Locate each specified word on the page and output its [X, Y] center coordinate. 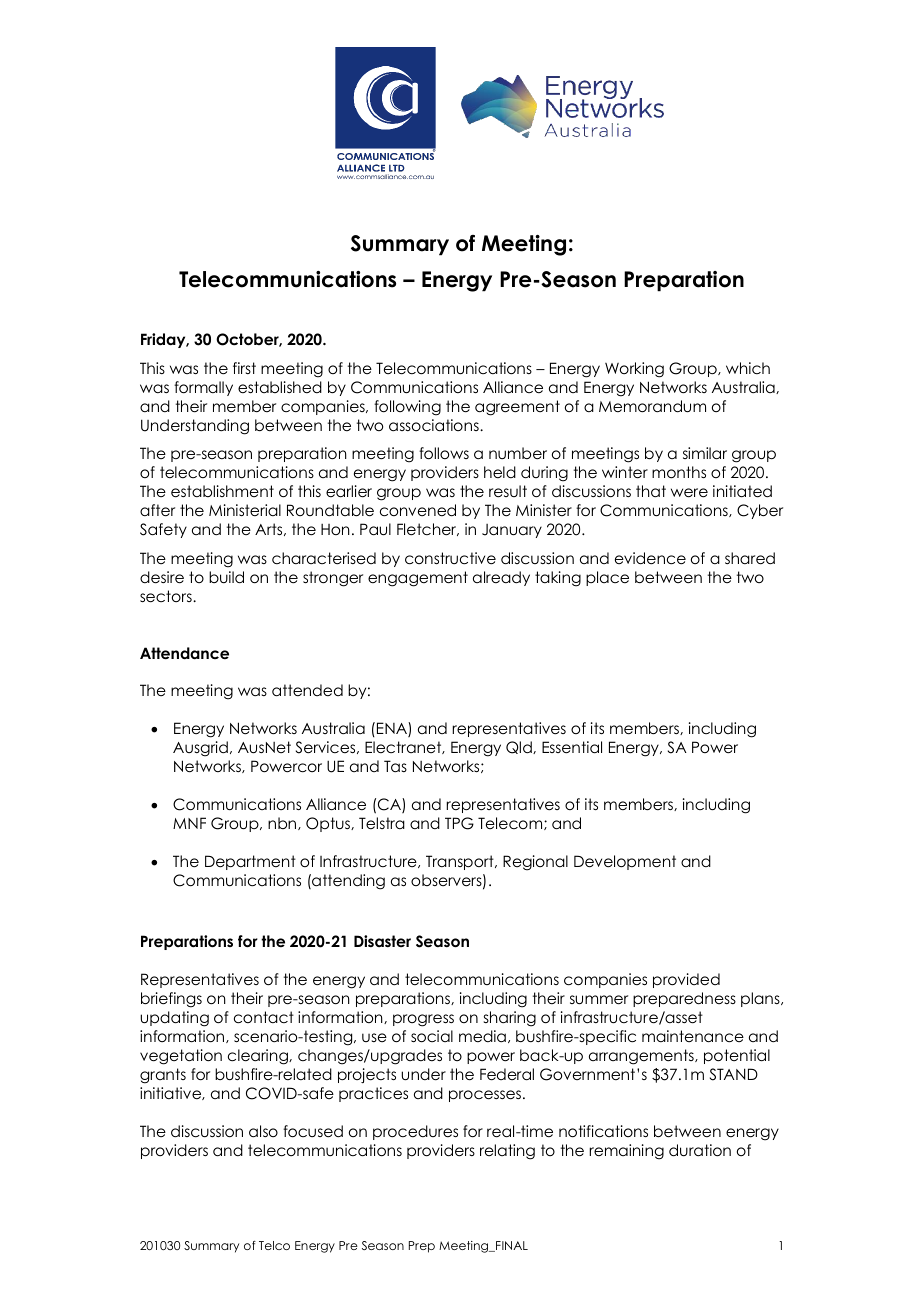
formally [203, 388]
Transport [461, 862]
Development [625, 862]
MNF [189, 823]
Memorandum [652, 406]
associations [435, 425]
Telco [274, 1245]
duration [700, 1150]
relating [507, 1152]
